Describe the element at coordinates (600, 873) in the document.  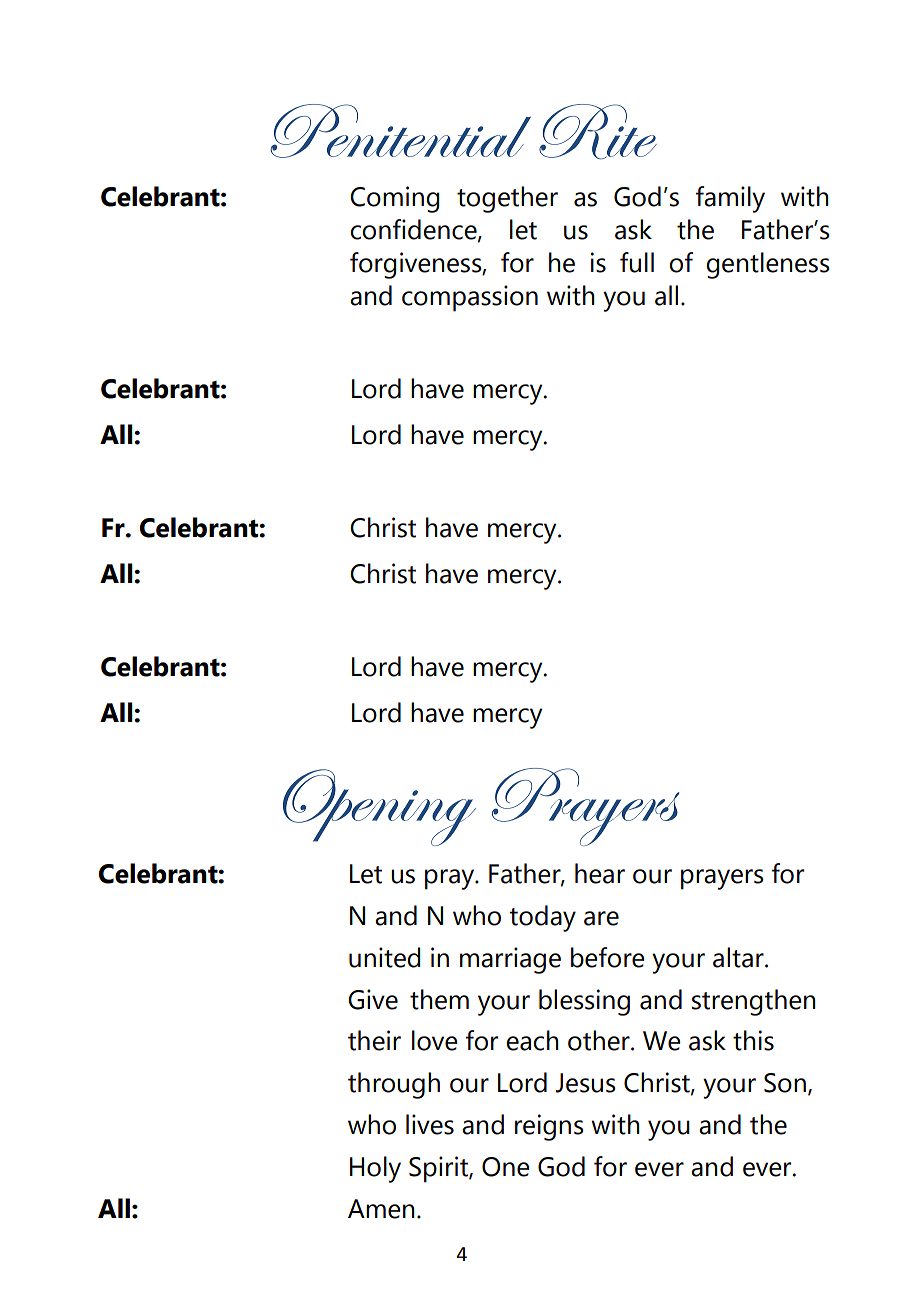
I see `hear` at that location.
